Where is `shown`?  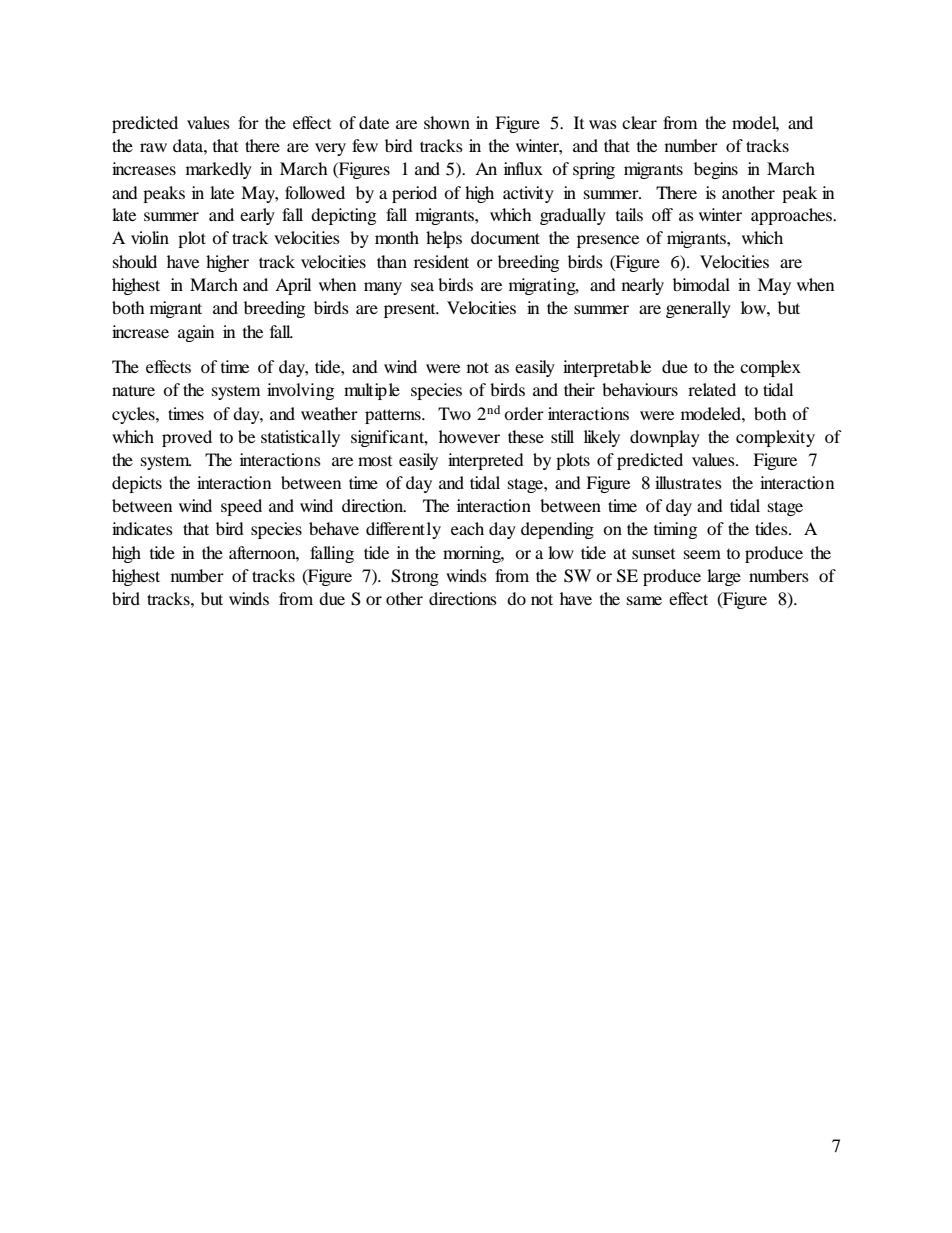
shown is located at coordinates (447, 122).
